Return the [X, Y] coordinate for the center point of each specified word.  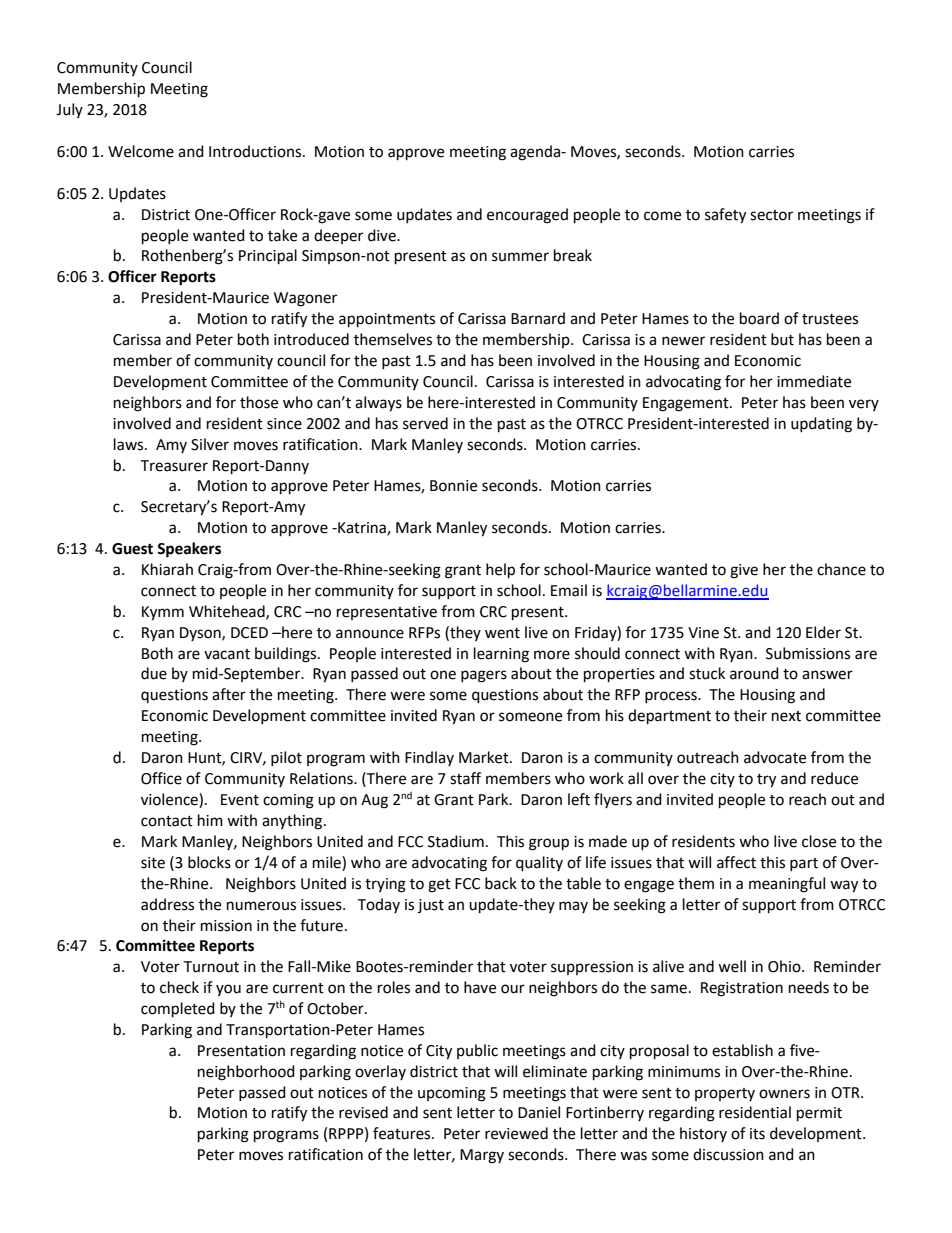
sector [771, 215]
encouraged [527, 216]
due [154, 673]
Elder [823, 632]
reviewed [516, 1133]
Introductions [256, 151]
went [502, 633]
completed [178, 1010]
